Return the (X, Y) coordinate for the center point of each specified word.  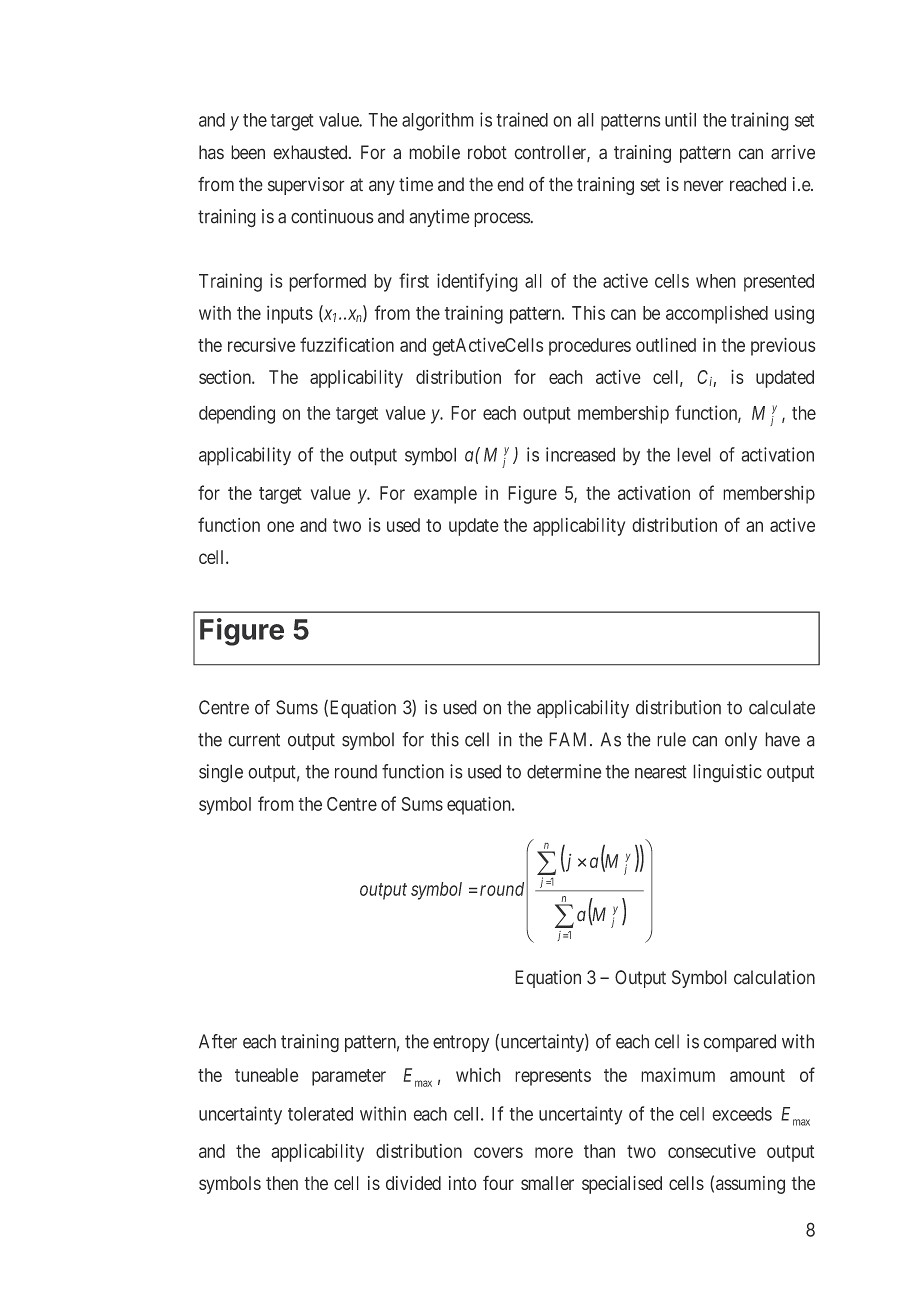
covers (498, 1152)
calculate (782, 707)
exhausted (311, 152)
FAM (570, 739)
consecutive (712, 1151)
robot (487, 152)
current (254, 740)
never (704, 186)
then (282, 1183)
